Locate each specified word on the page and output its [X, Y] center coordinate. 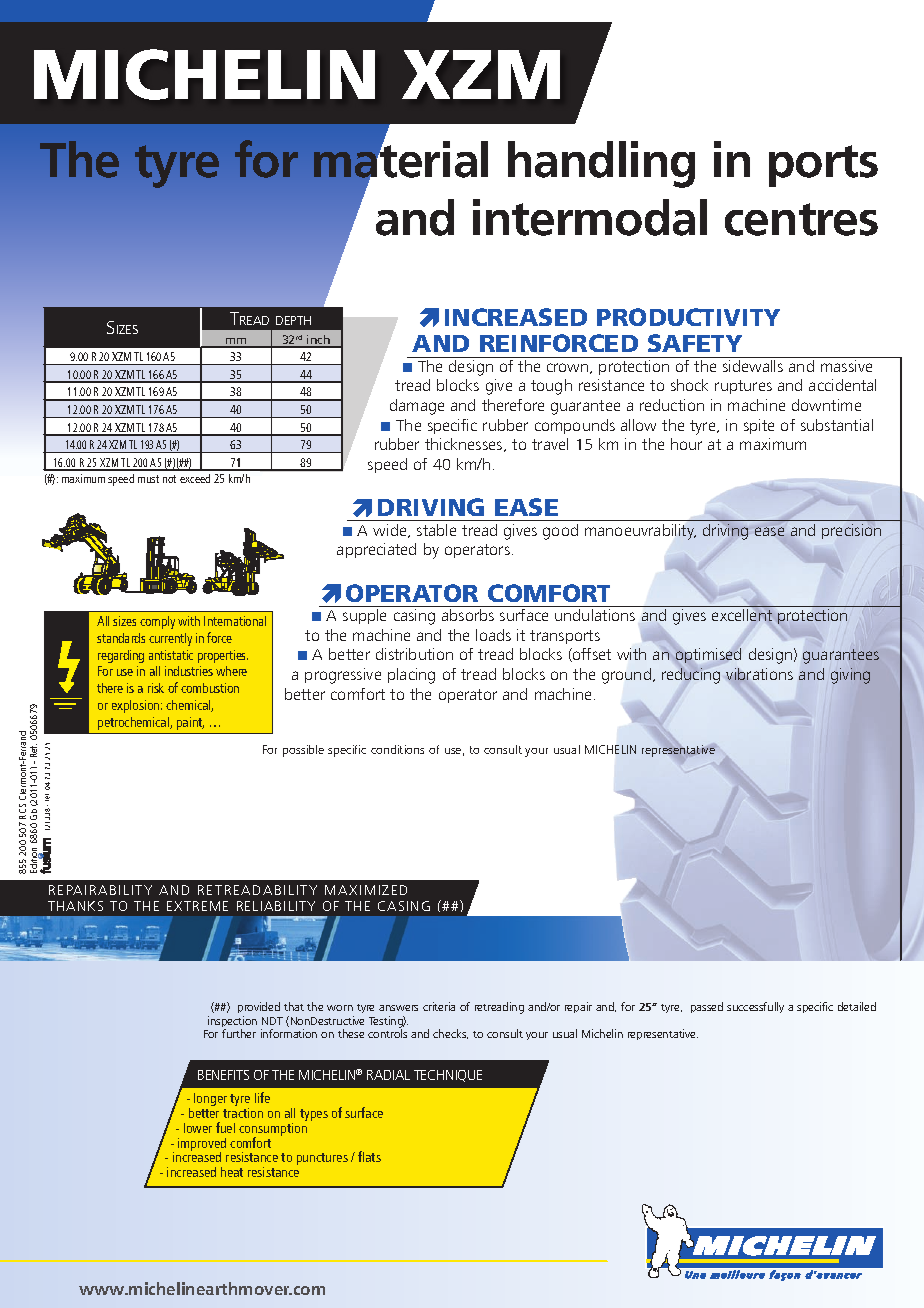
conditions [397, 749]
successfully [755, 1007]
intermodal [590, 217]
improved [202, 1146]
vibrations [759, 675]
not [169, 479]
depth [293, 320]
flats [369, 1156]
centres [801, 219]
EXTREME [197, 906]
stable [436, 530]
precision [851, 531]
